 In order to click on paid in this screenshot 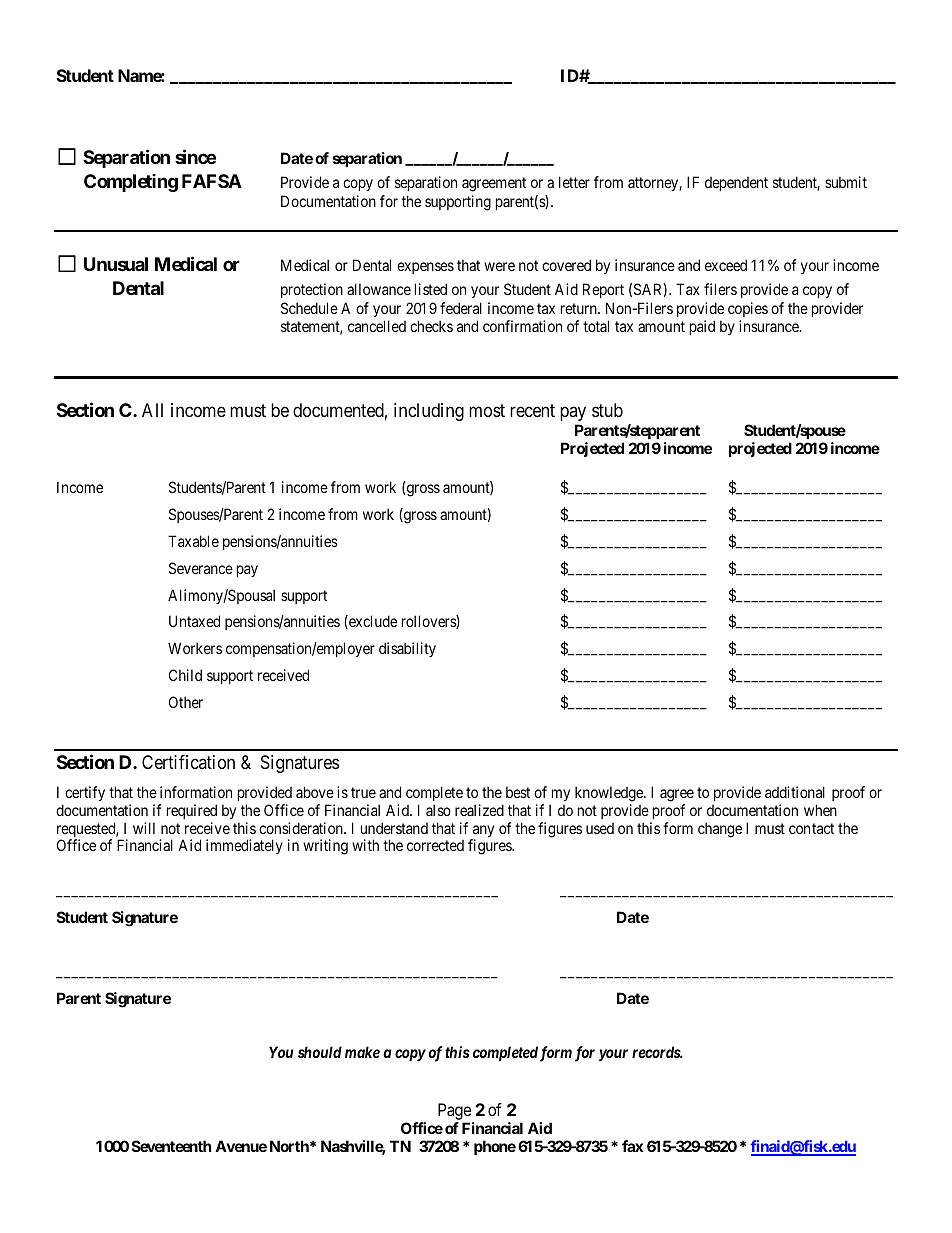, I will do `click(702, 327)`.
